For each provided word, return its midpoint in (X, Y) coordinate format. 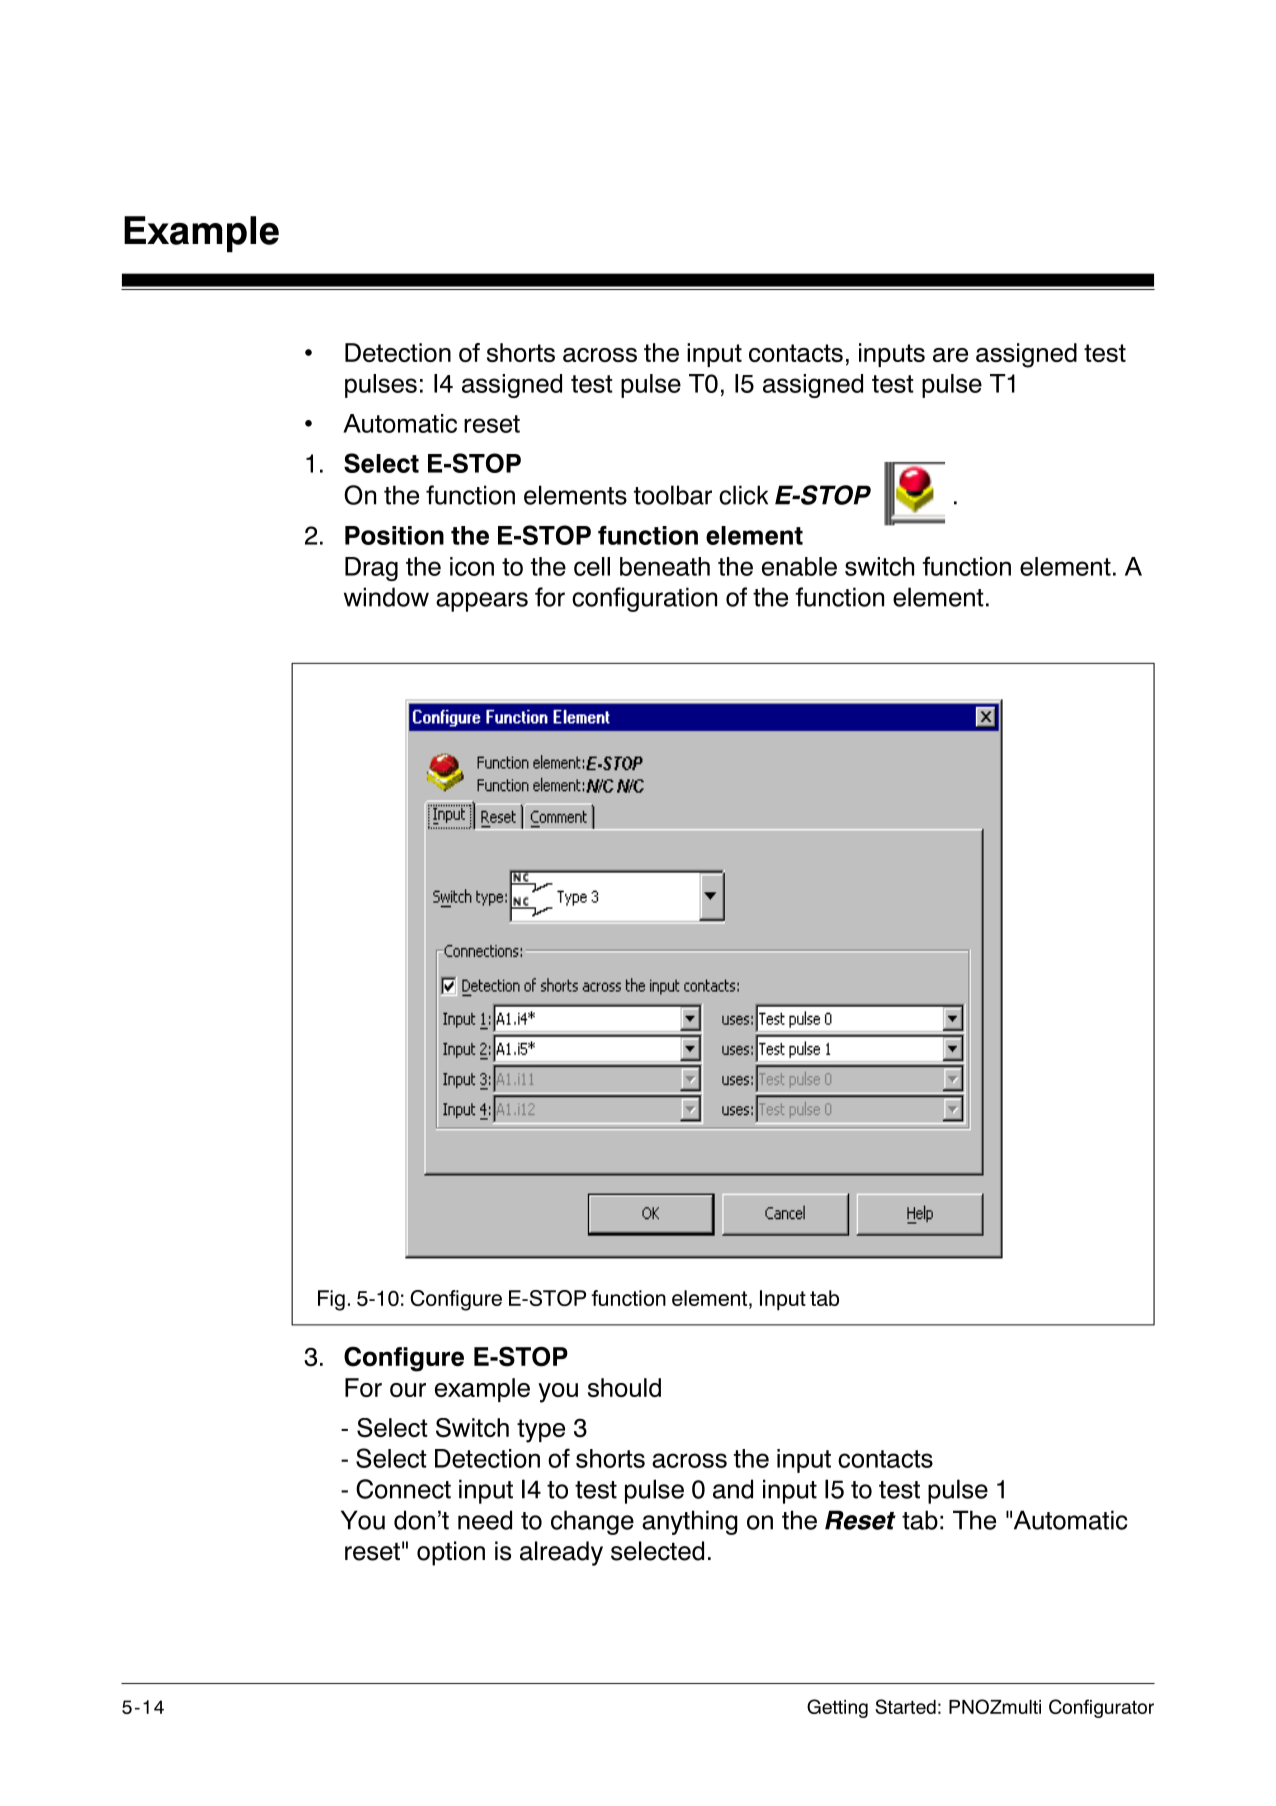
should (624, 1387)
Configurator (1101, 1708)
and (733, 1489)
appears (482, 602)
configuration (644, 599)
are (950, 355)
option (451, 1553)
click (743, 495)
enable (799, 566)
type (541, 1431)
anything (690, 1522)
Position (394, 535)
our (408, 1390)
